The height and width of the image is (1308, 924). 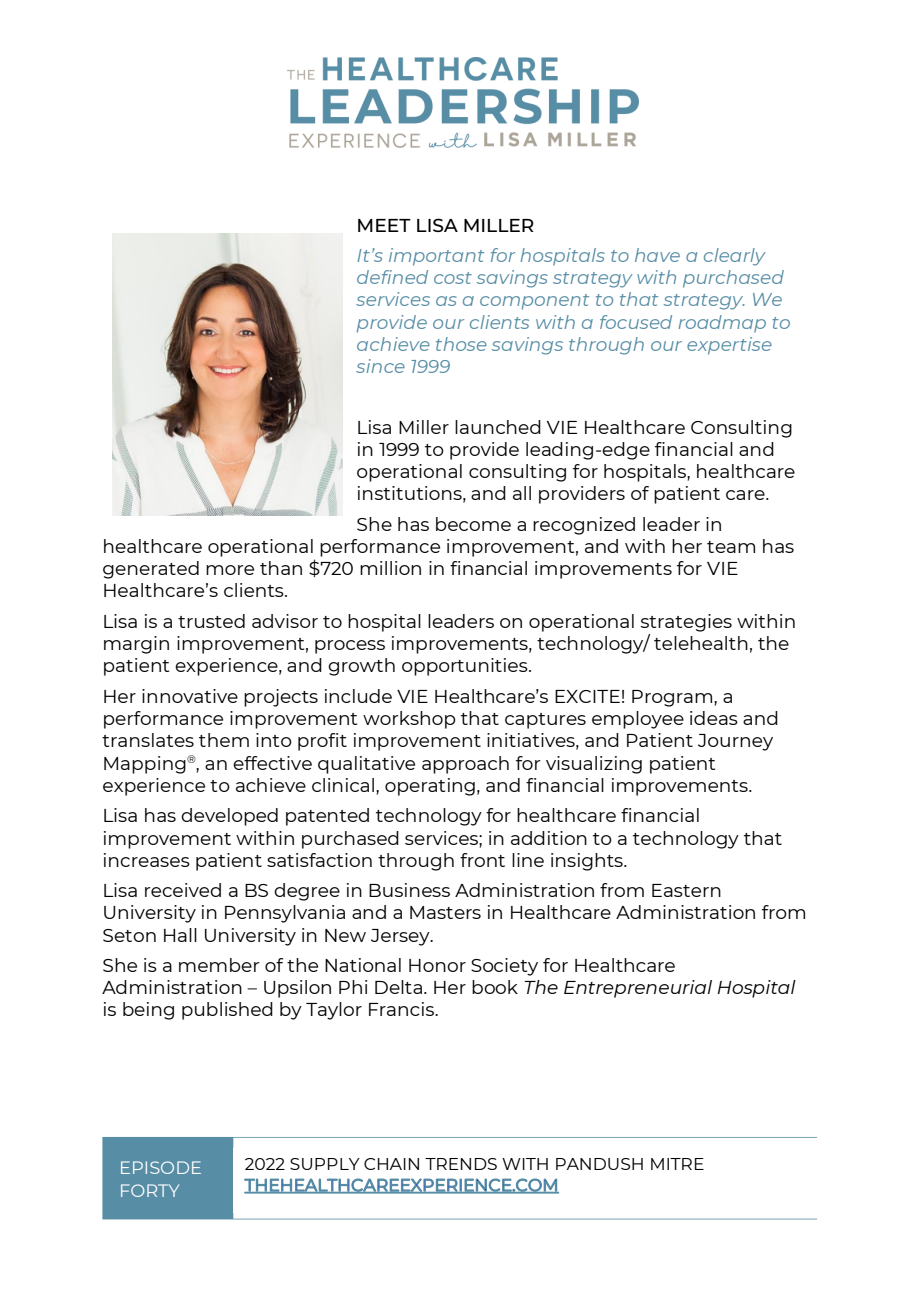 What do you see at coordinates (686, 890) in the image?
I see `Eastern` at bounding box center [686, 890].
